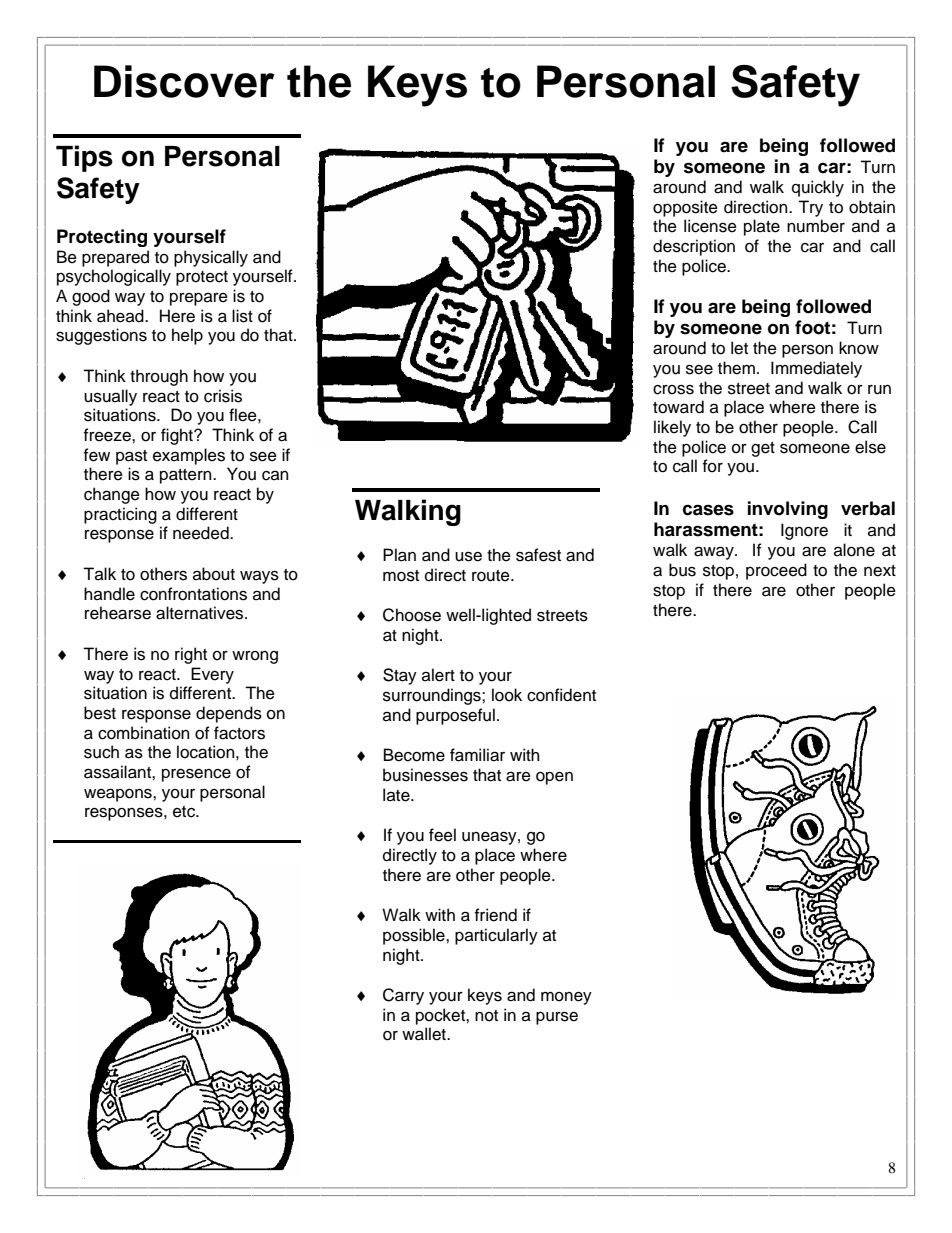 This screenshot has width=952, height=1233. I want to click on Carry, so click(403, 996).
